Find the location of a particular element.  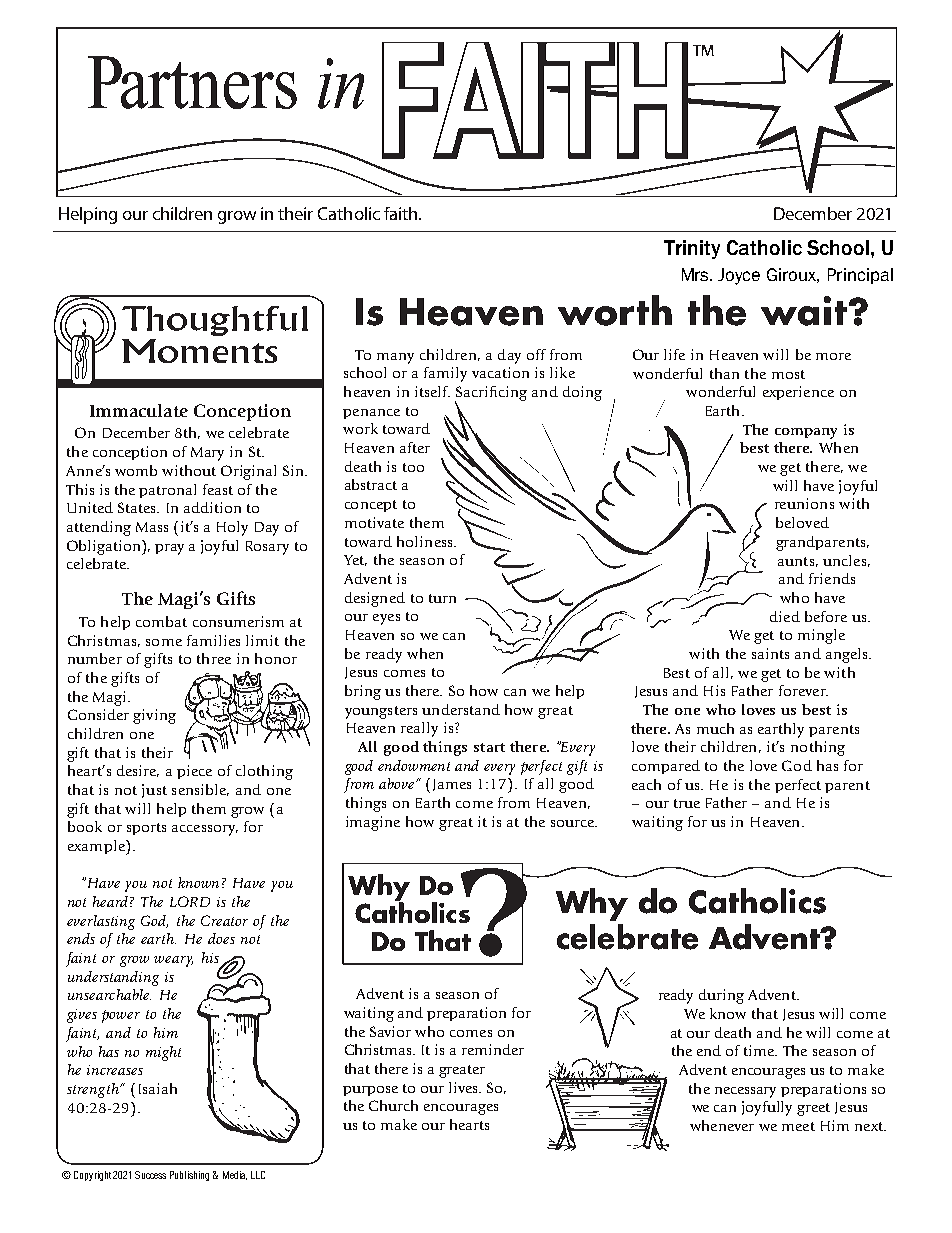

worth is located at coordinates (615, 310).
